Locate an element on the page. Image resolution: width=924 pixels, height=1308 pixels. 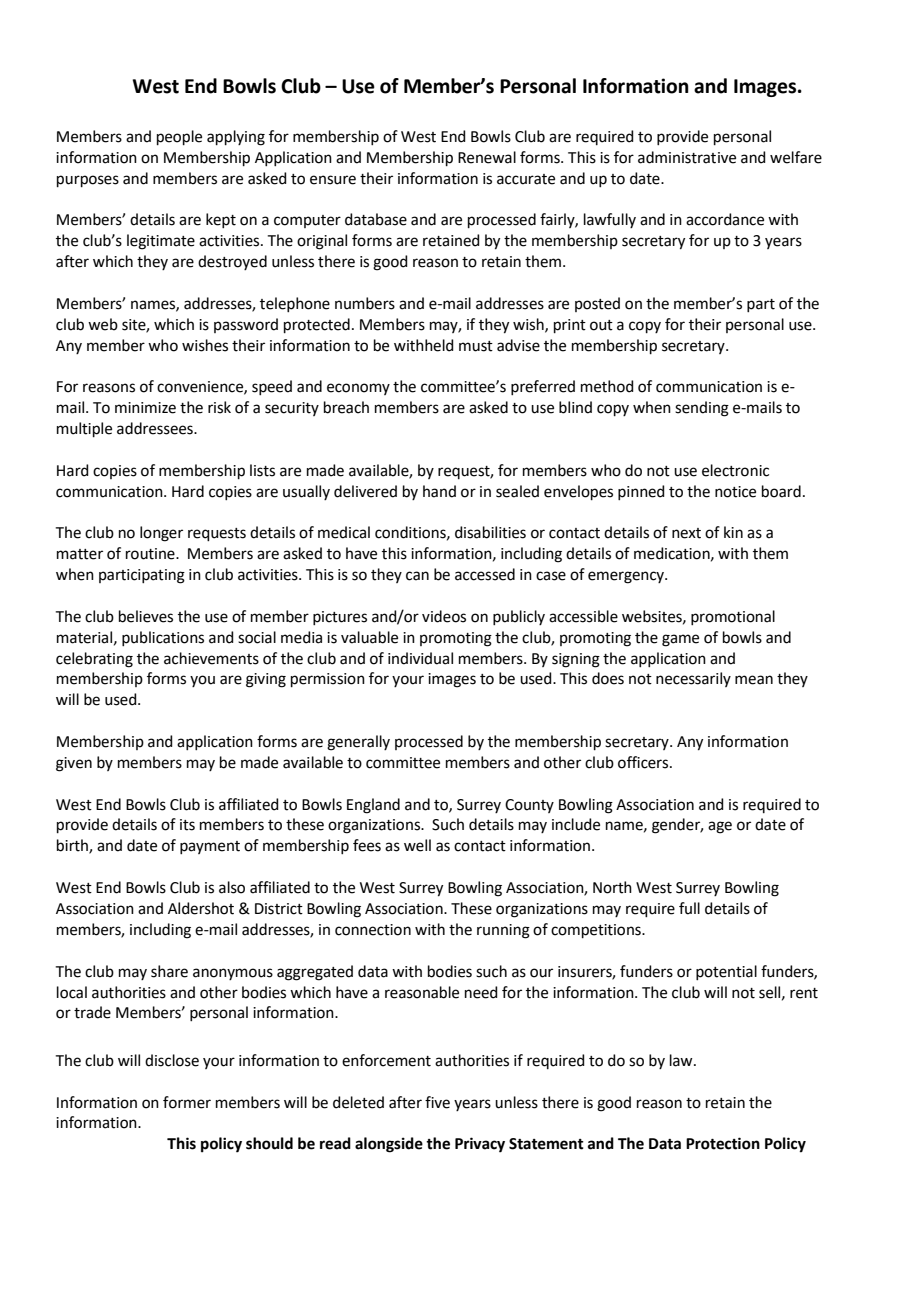
publications is located at coordinates (163, 638).
